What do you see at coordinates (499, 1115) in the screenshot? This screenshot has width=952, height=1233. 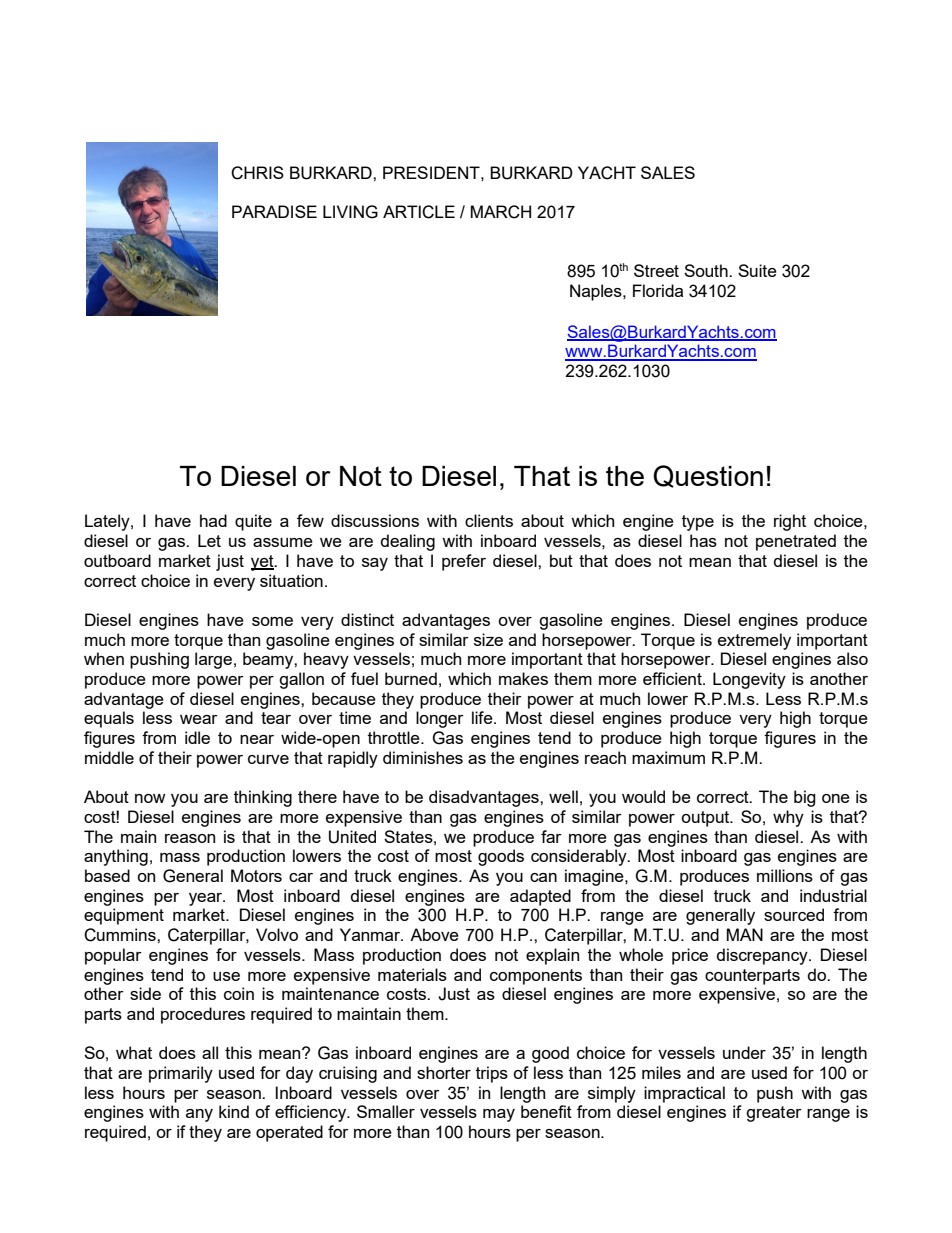 I see `may` at bounding box center [499, 1115].
